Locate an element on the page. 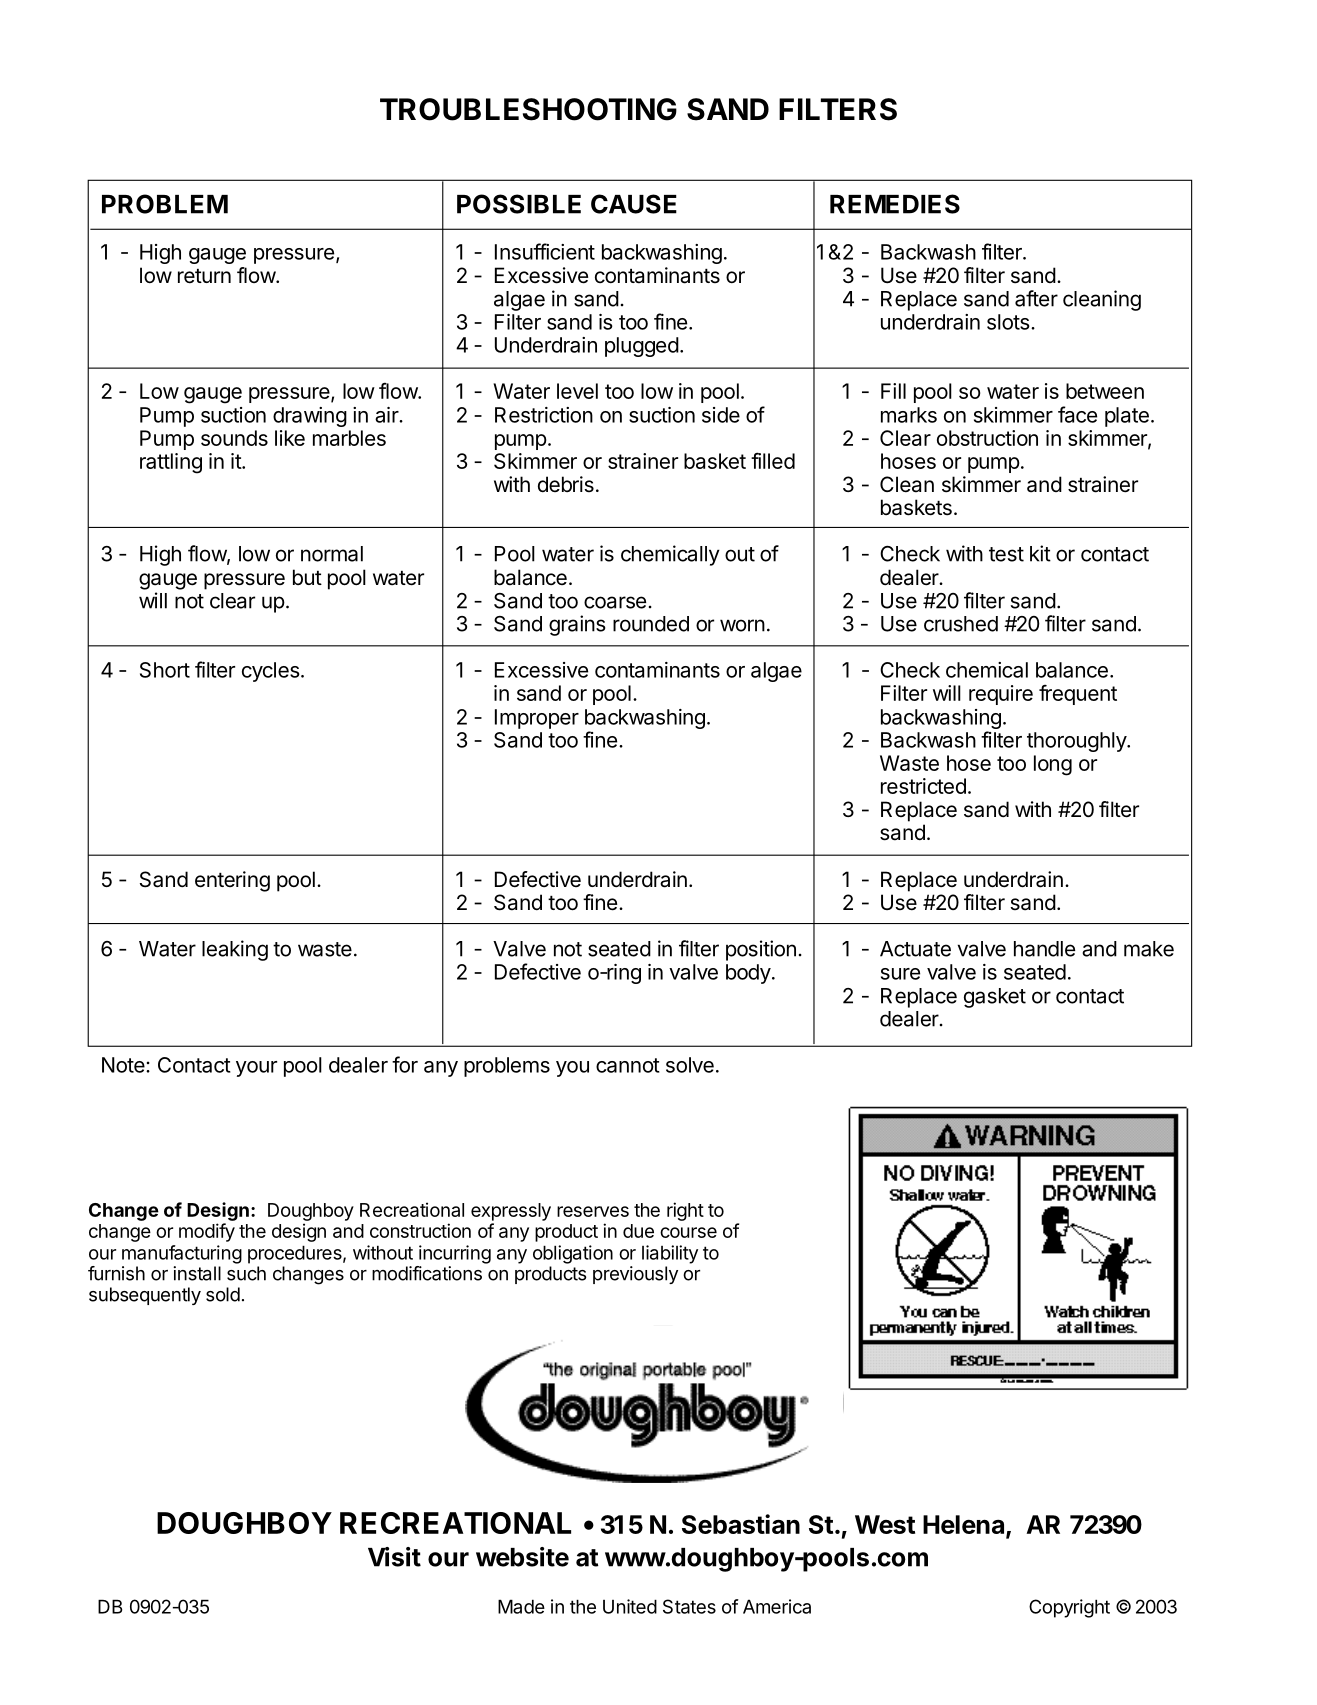  REMEDIES is located at coordinates (895, 204).
